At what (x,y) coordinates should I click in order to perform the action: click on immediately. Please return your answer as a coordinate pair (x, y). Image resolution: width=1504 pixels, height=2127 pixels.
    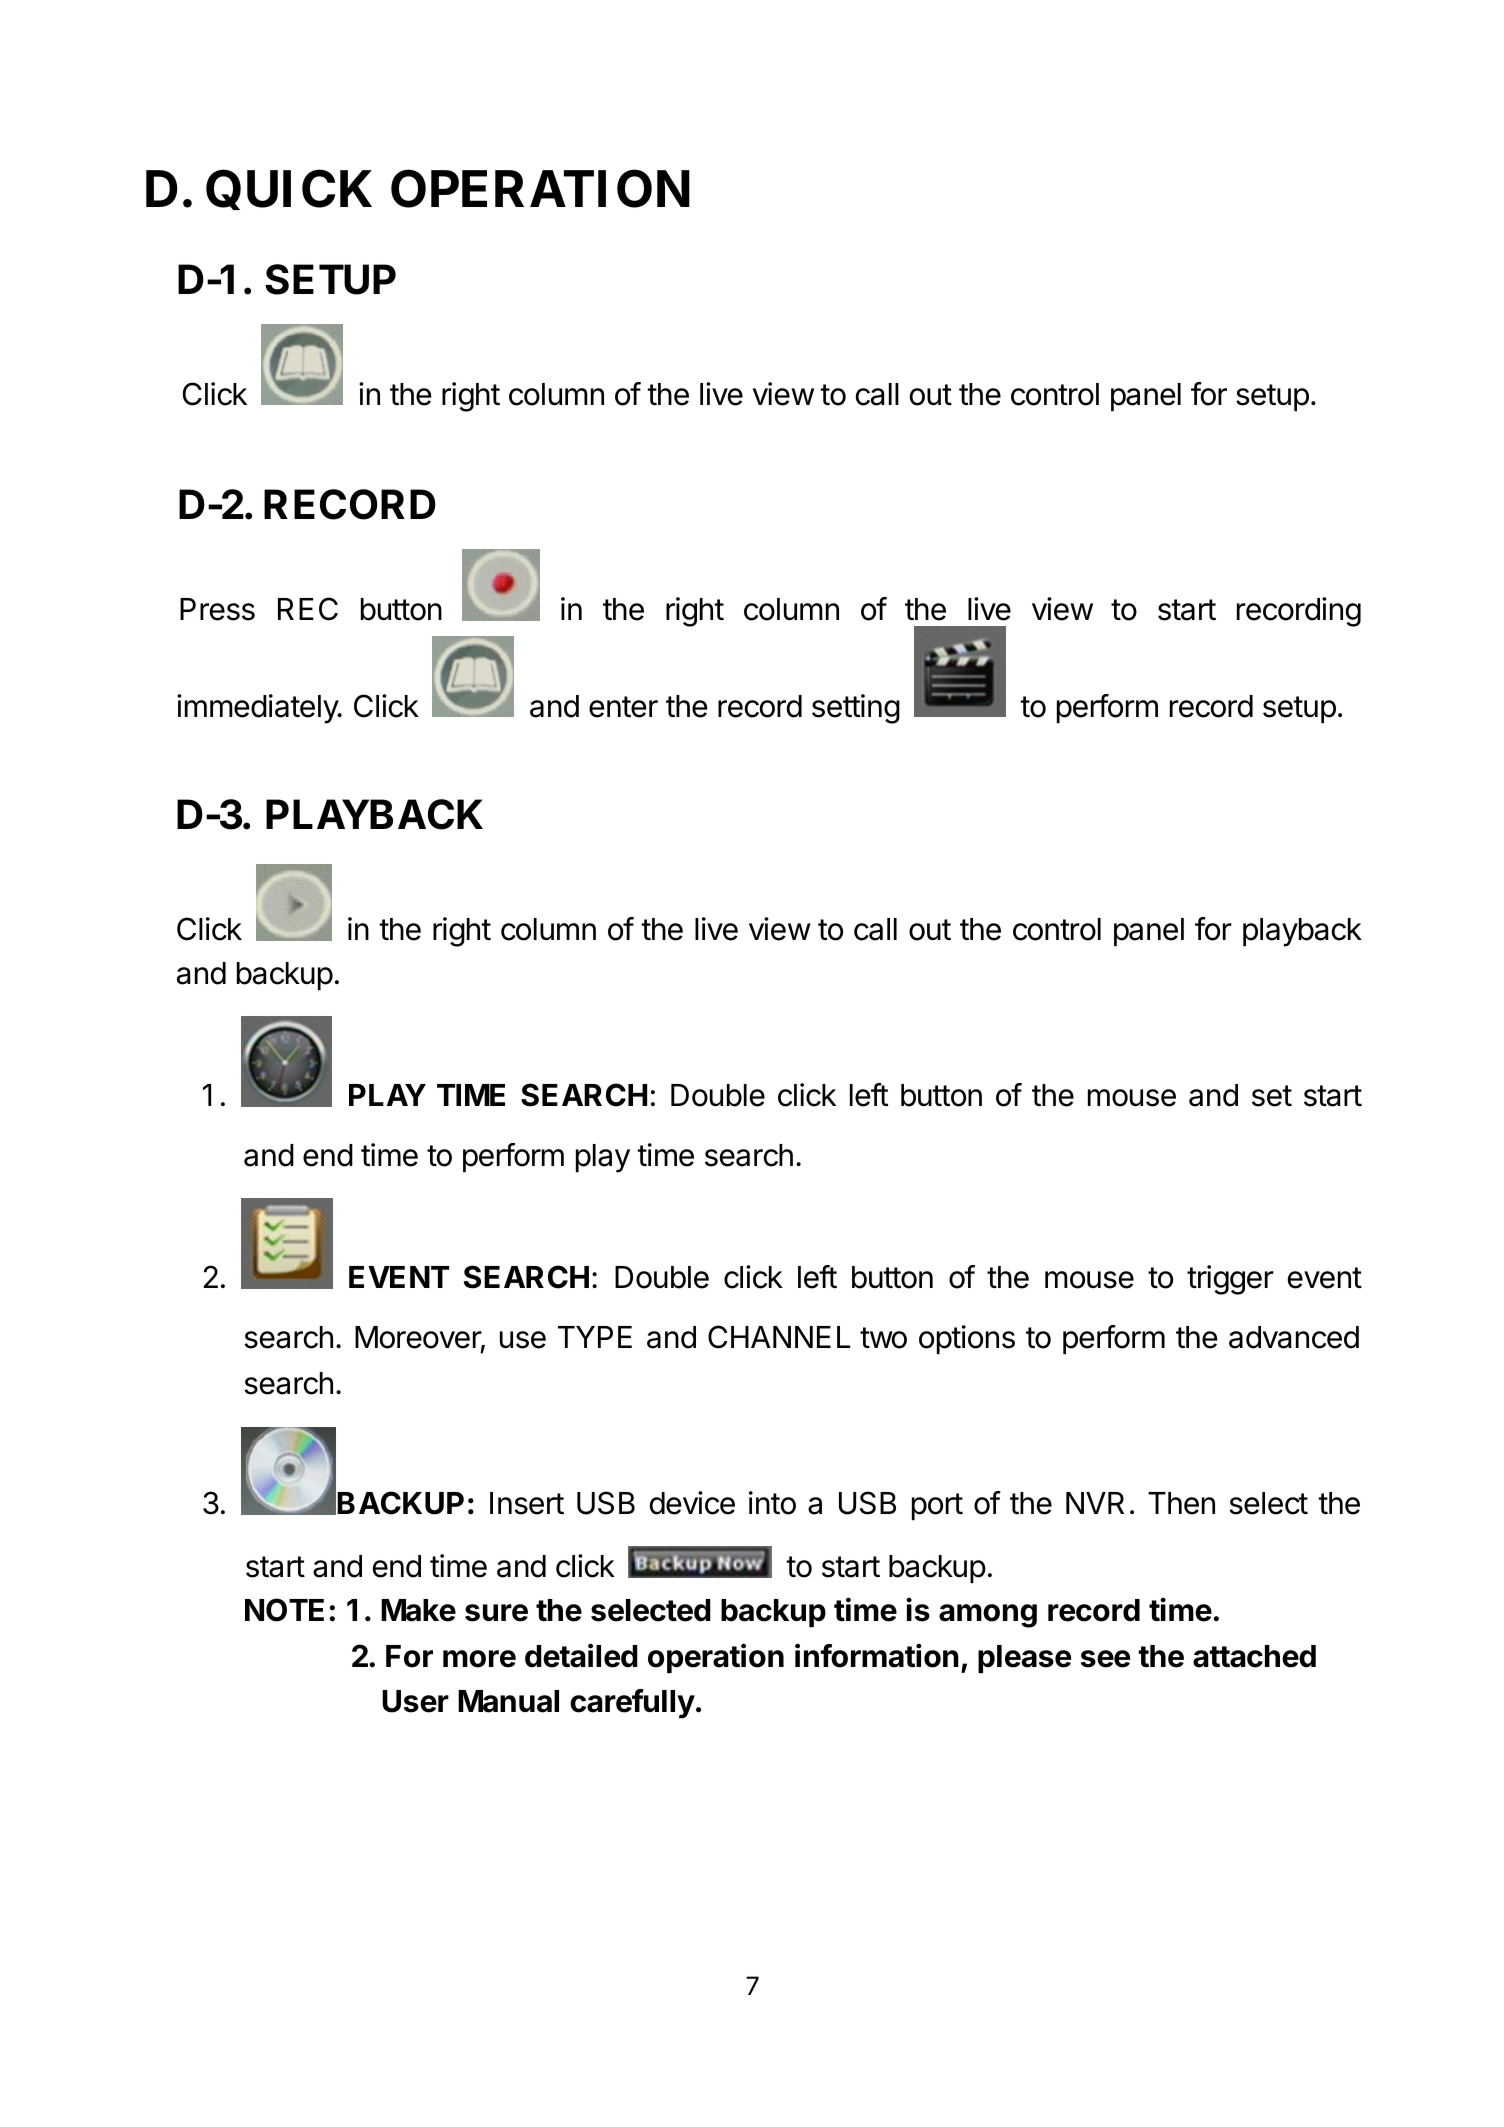
    Looking at the image, I should click on (258, 709).
